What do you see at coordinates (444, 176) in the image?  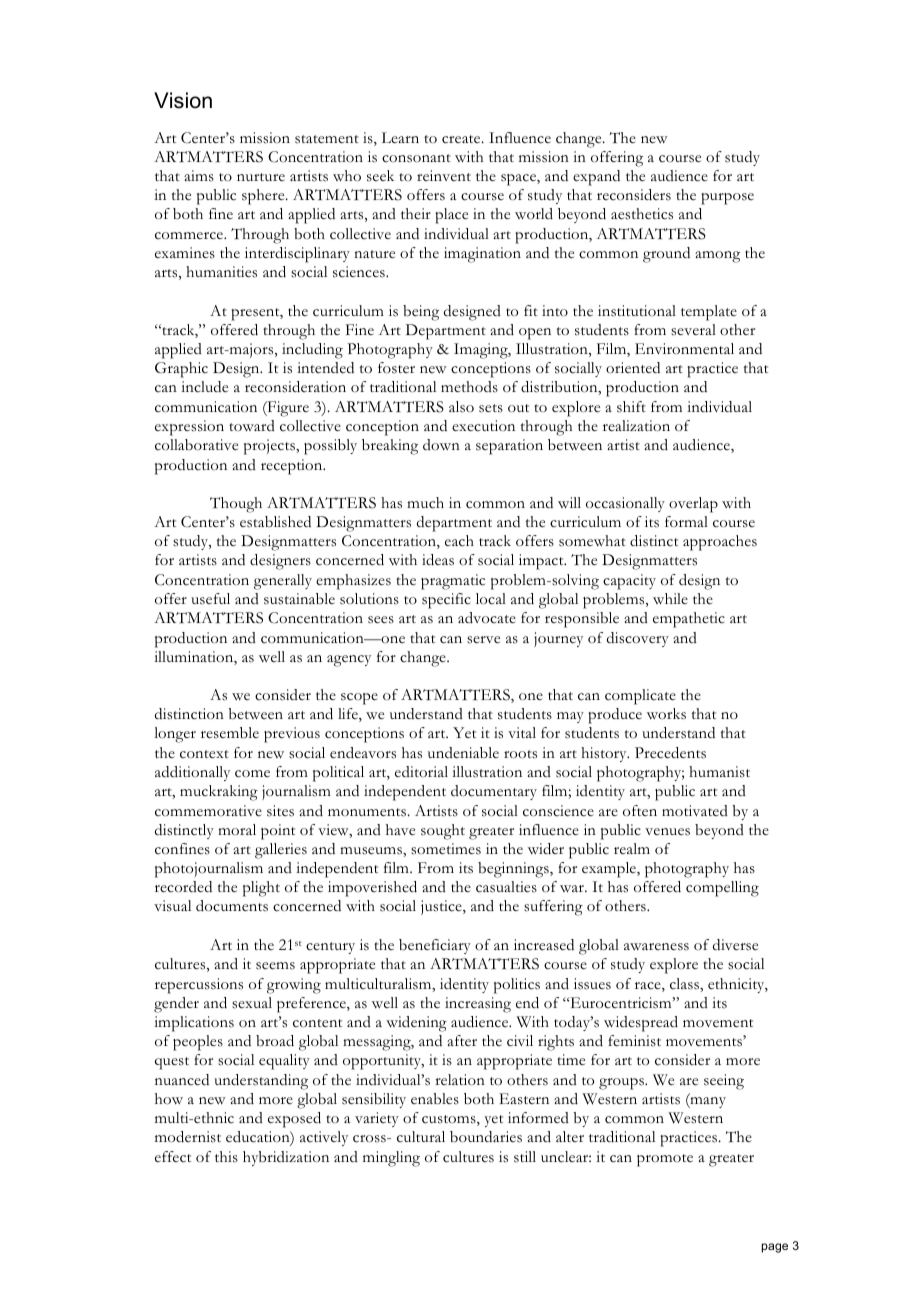 I see `reinvent` at bounding box center [444, 176].
